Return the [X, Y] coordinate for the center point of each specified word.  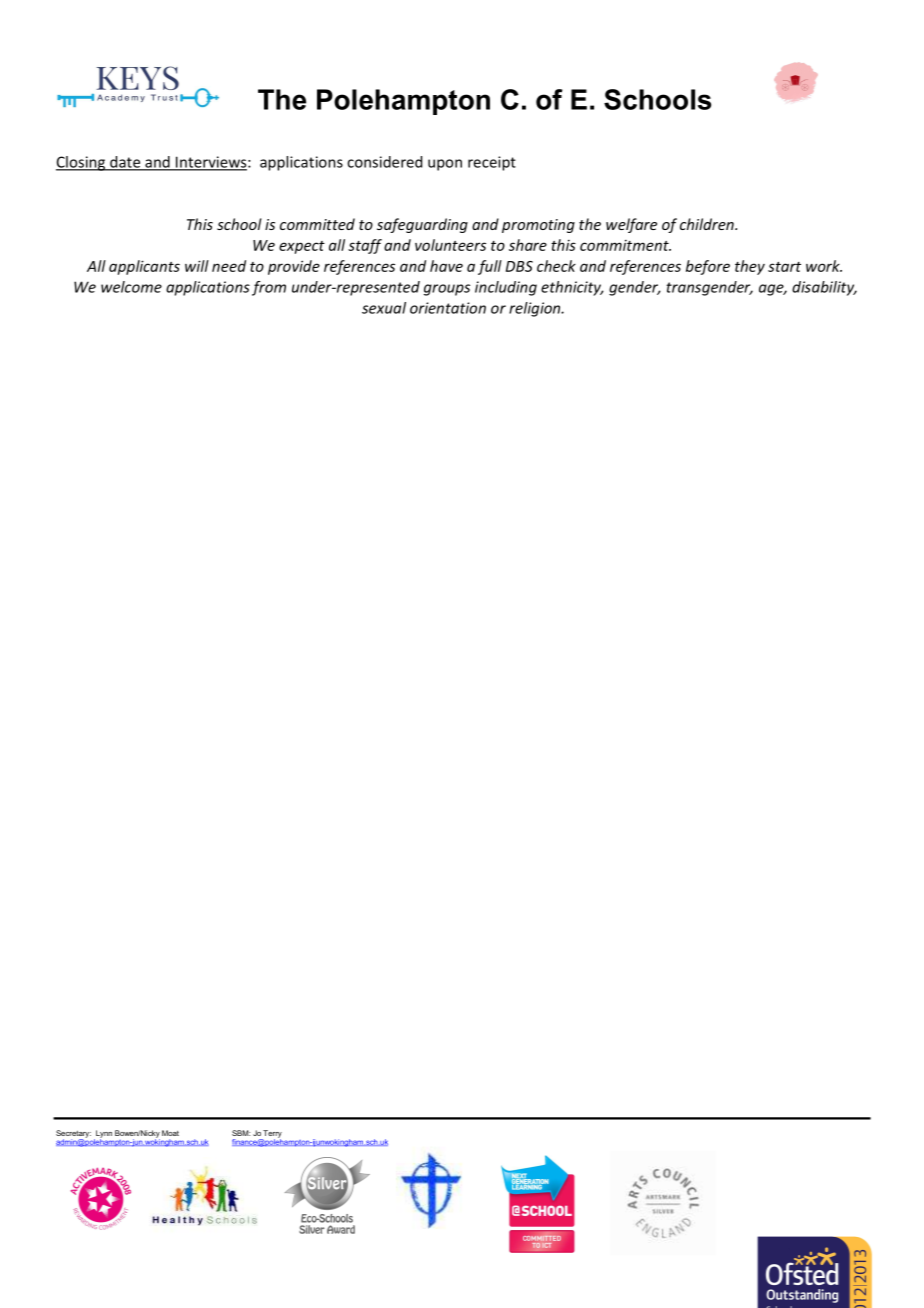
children [708, 224]
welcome [131, 287]
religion [536, 309]
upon [445, 165]
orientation [448, 308]
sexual [384, 308]
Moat [170, 1133]
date [125, 163]
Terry [272, 1135]
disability [824, 288]
